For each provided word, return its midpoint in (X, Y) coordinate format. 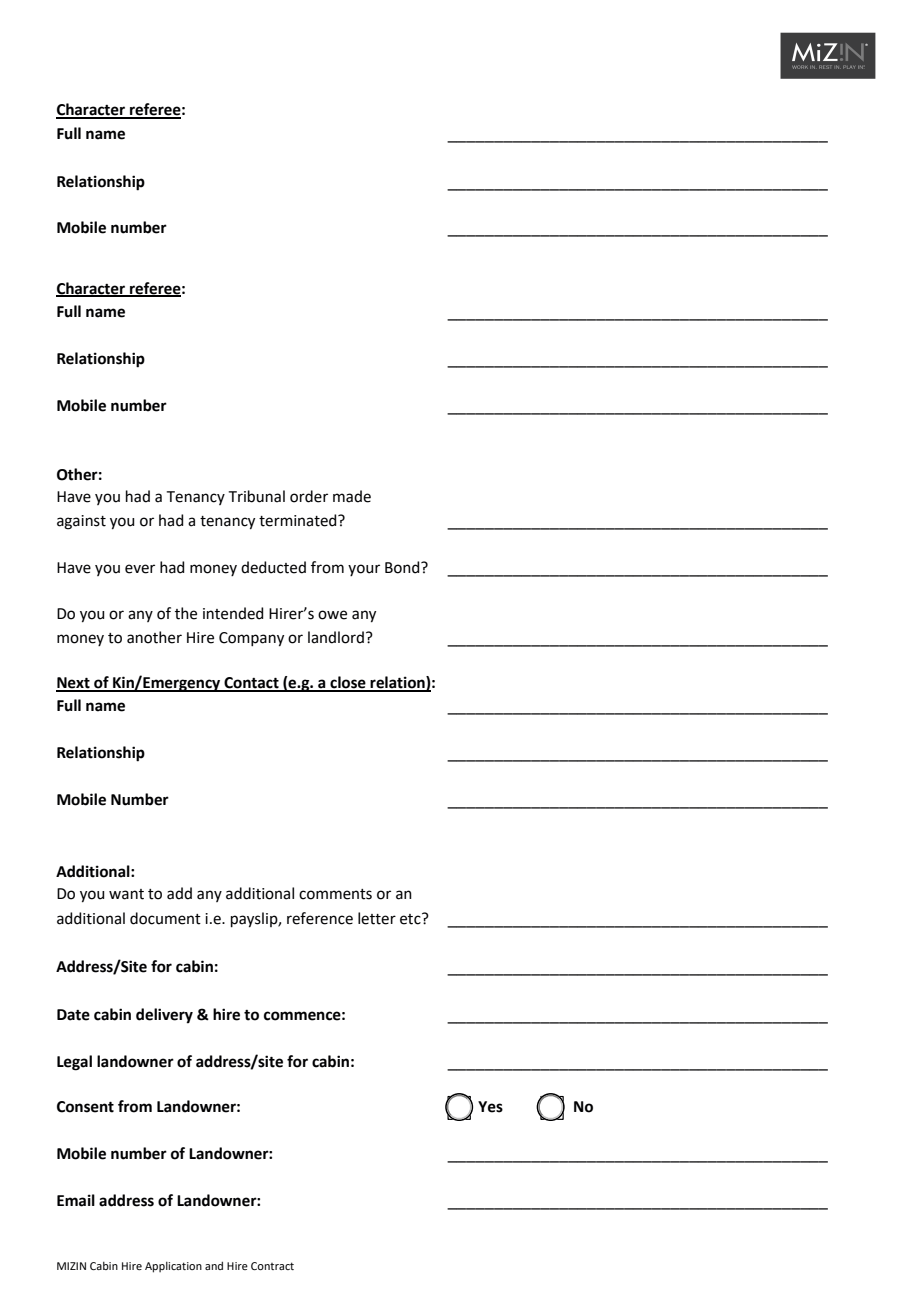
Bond (403, 567)
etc (411, 919)
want (126, 894)
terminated (299, 520)
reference (320, 918)
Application (173, 1267)
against (81, 522)
